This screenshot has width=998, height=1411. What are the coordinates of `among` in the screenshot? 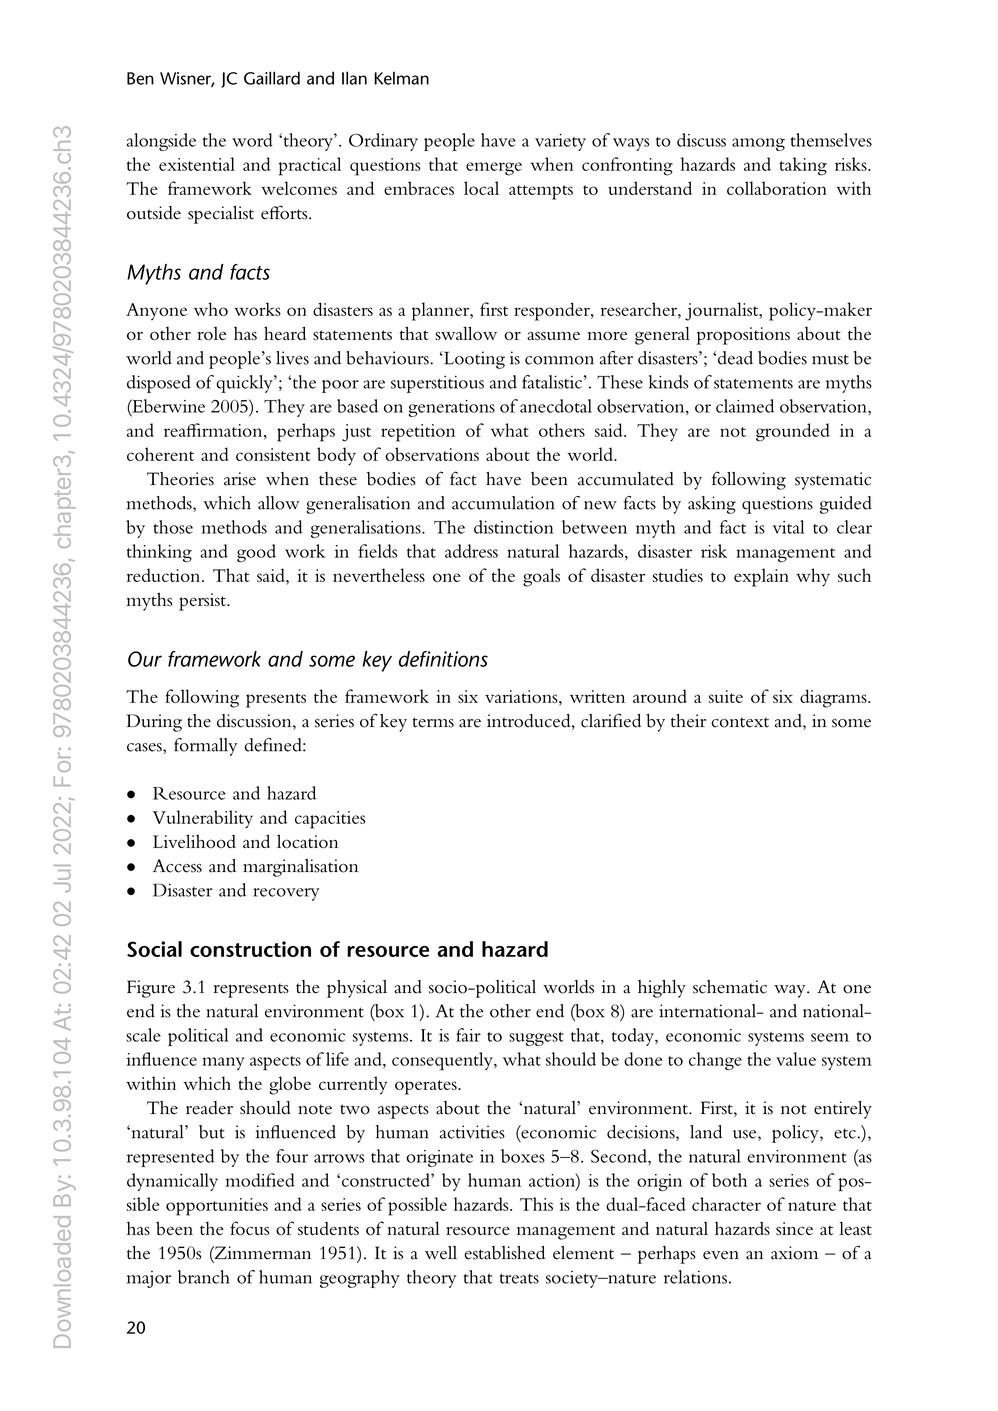 It's located at (758, 144).
